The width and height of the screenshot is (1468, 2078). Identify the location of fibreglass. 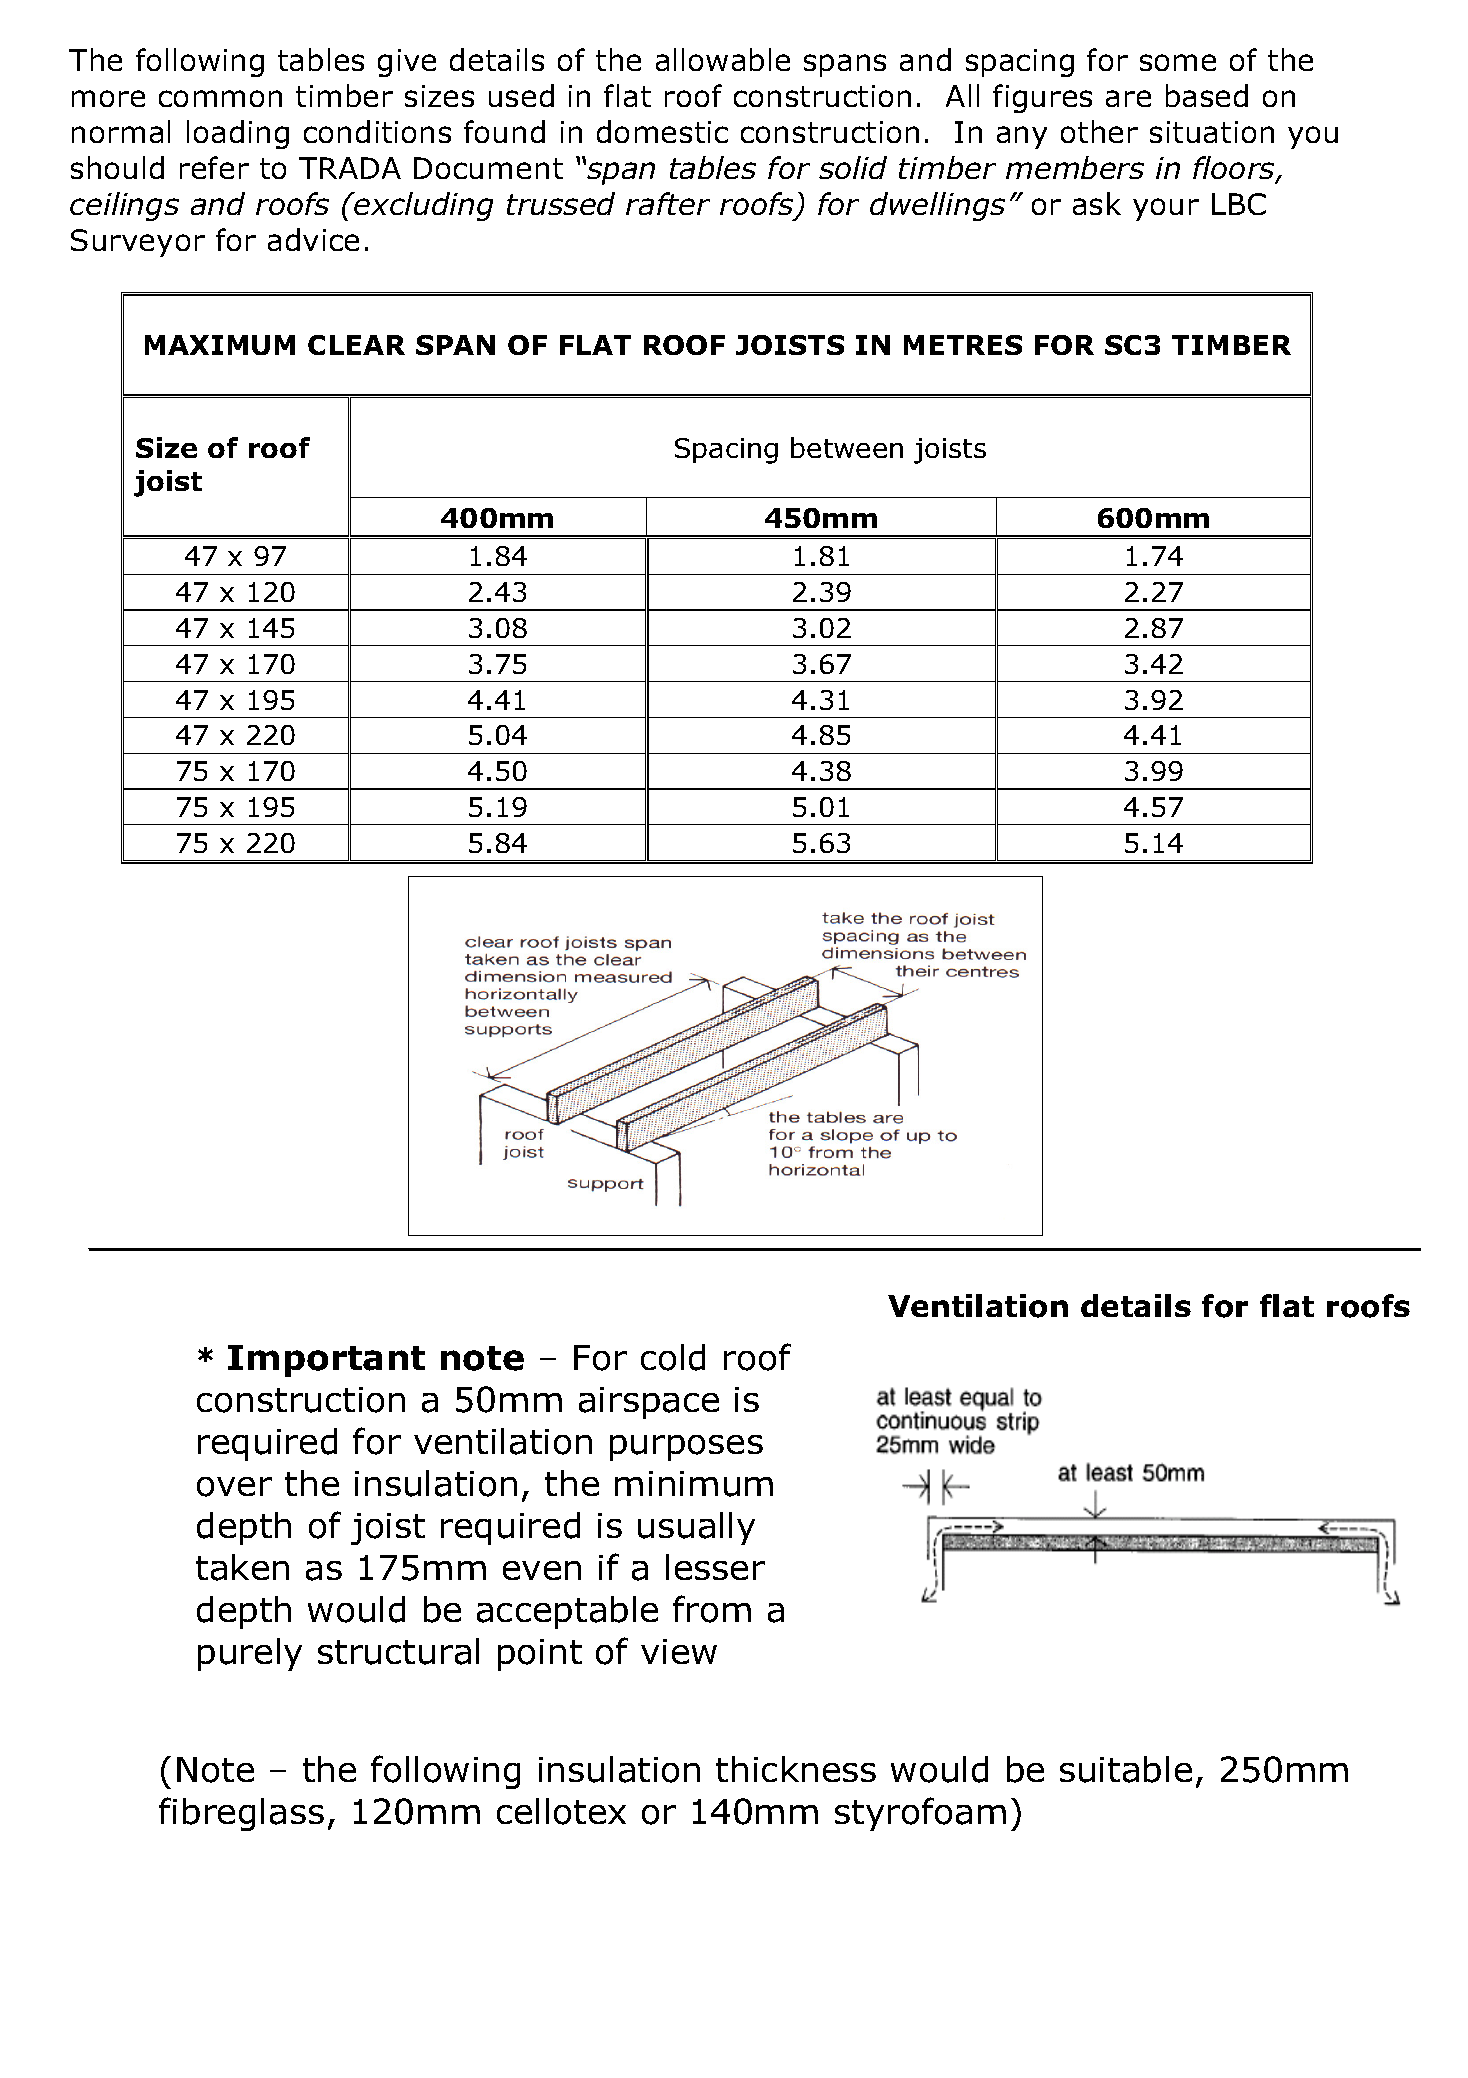
(241, 1814).
